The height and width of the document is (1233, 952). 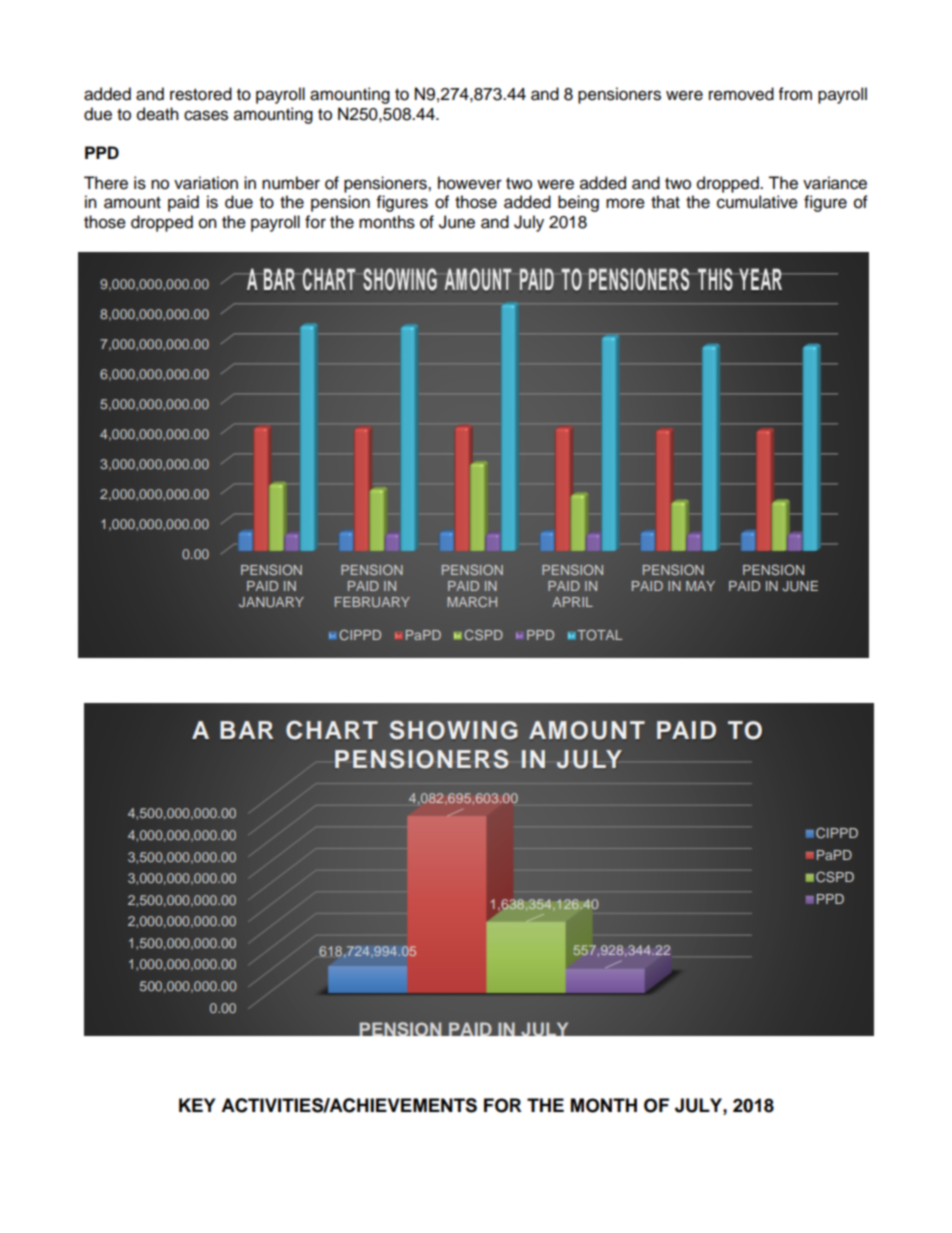 What do you see at coordinates (206, 115) in the document?
I see `cases` at bounding box center [206, 115].
